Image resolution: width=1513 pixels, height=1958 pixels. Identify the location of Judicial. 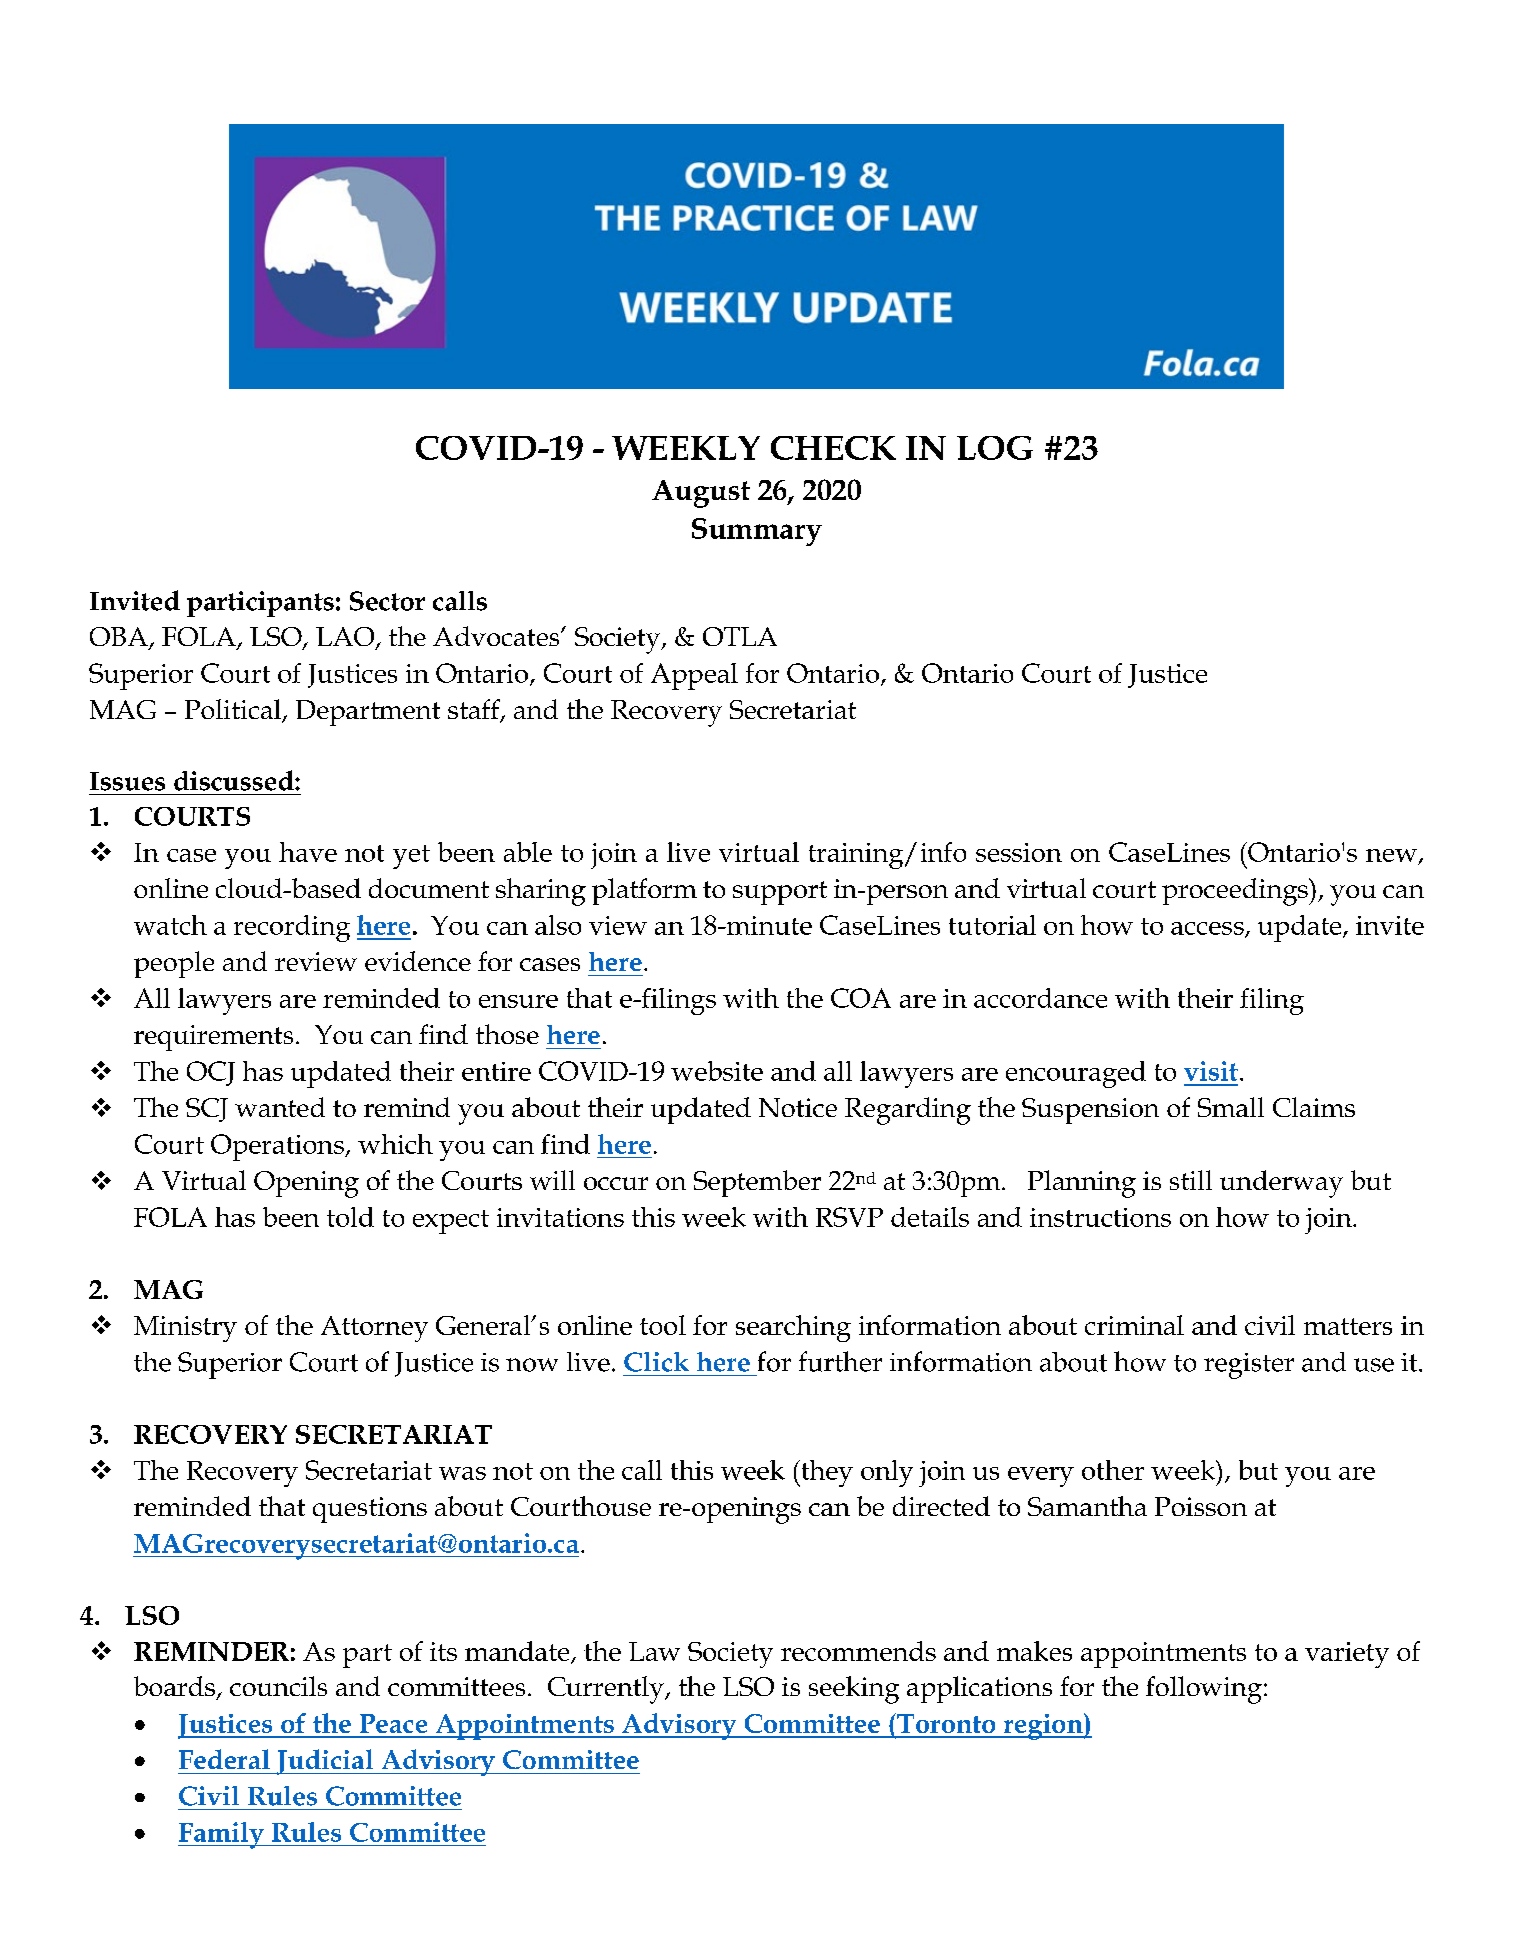
(325, 1762).
